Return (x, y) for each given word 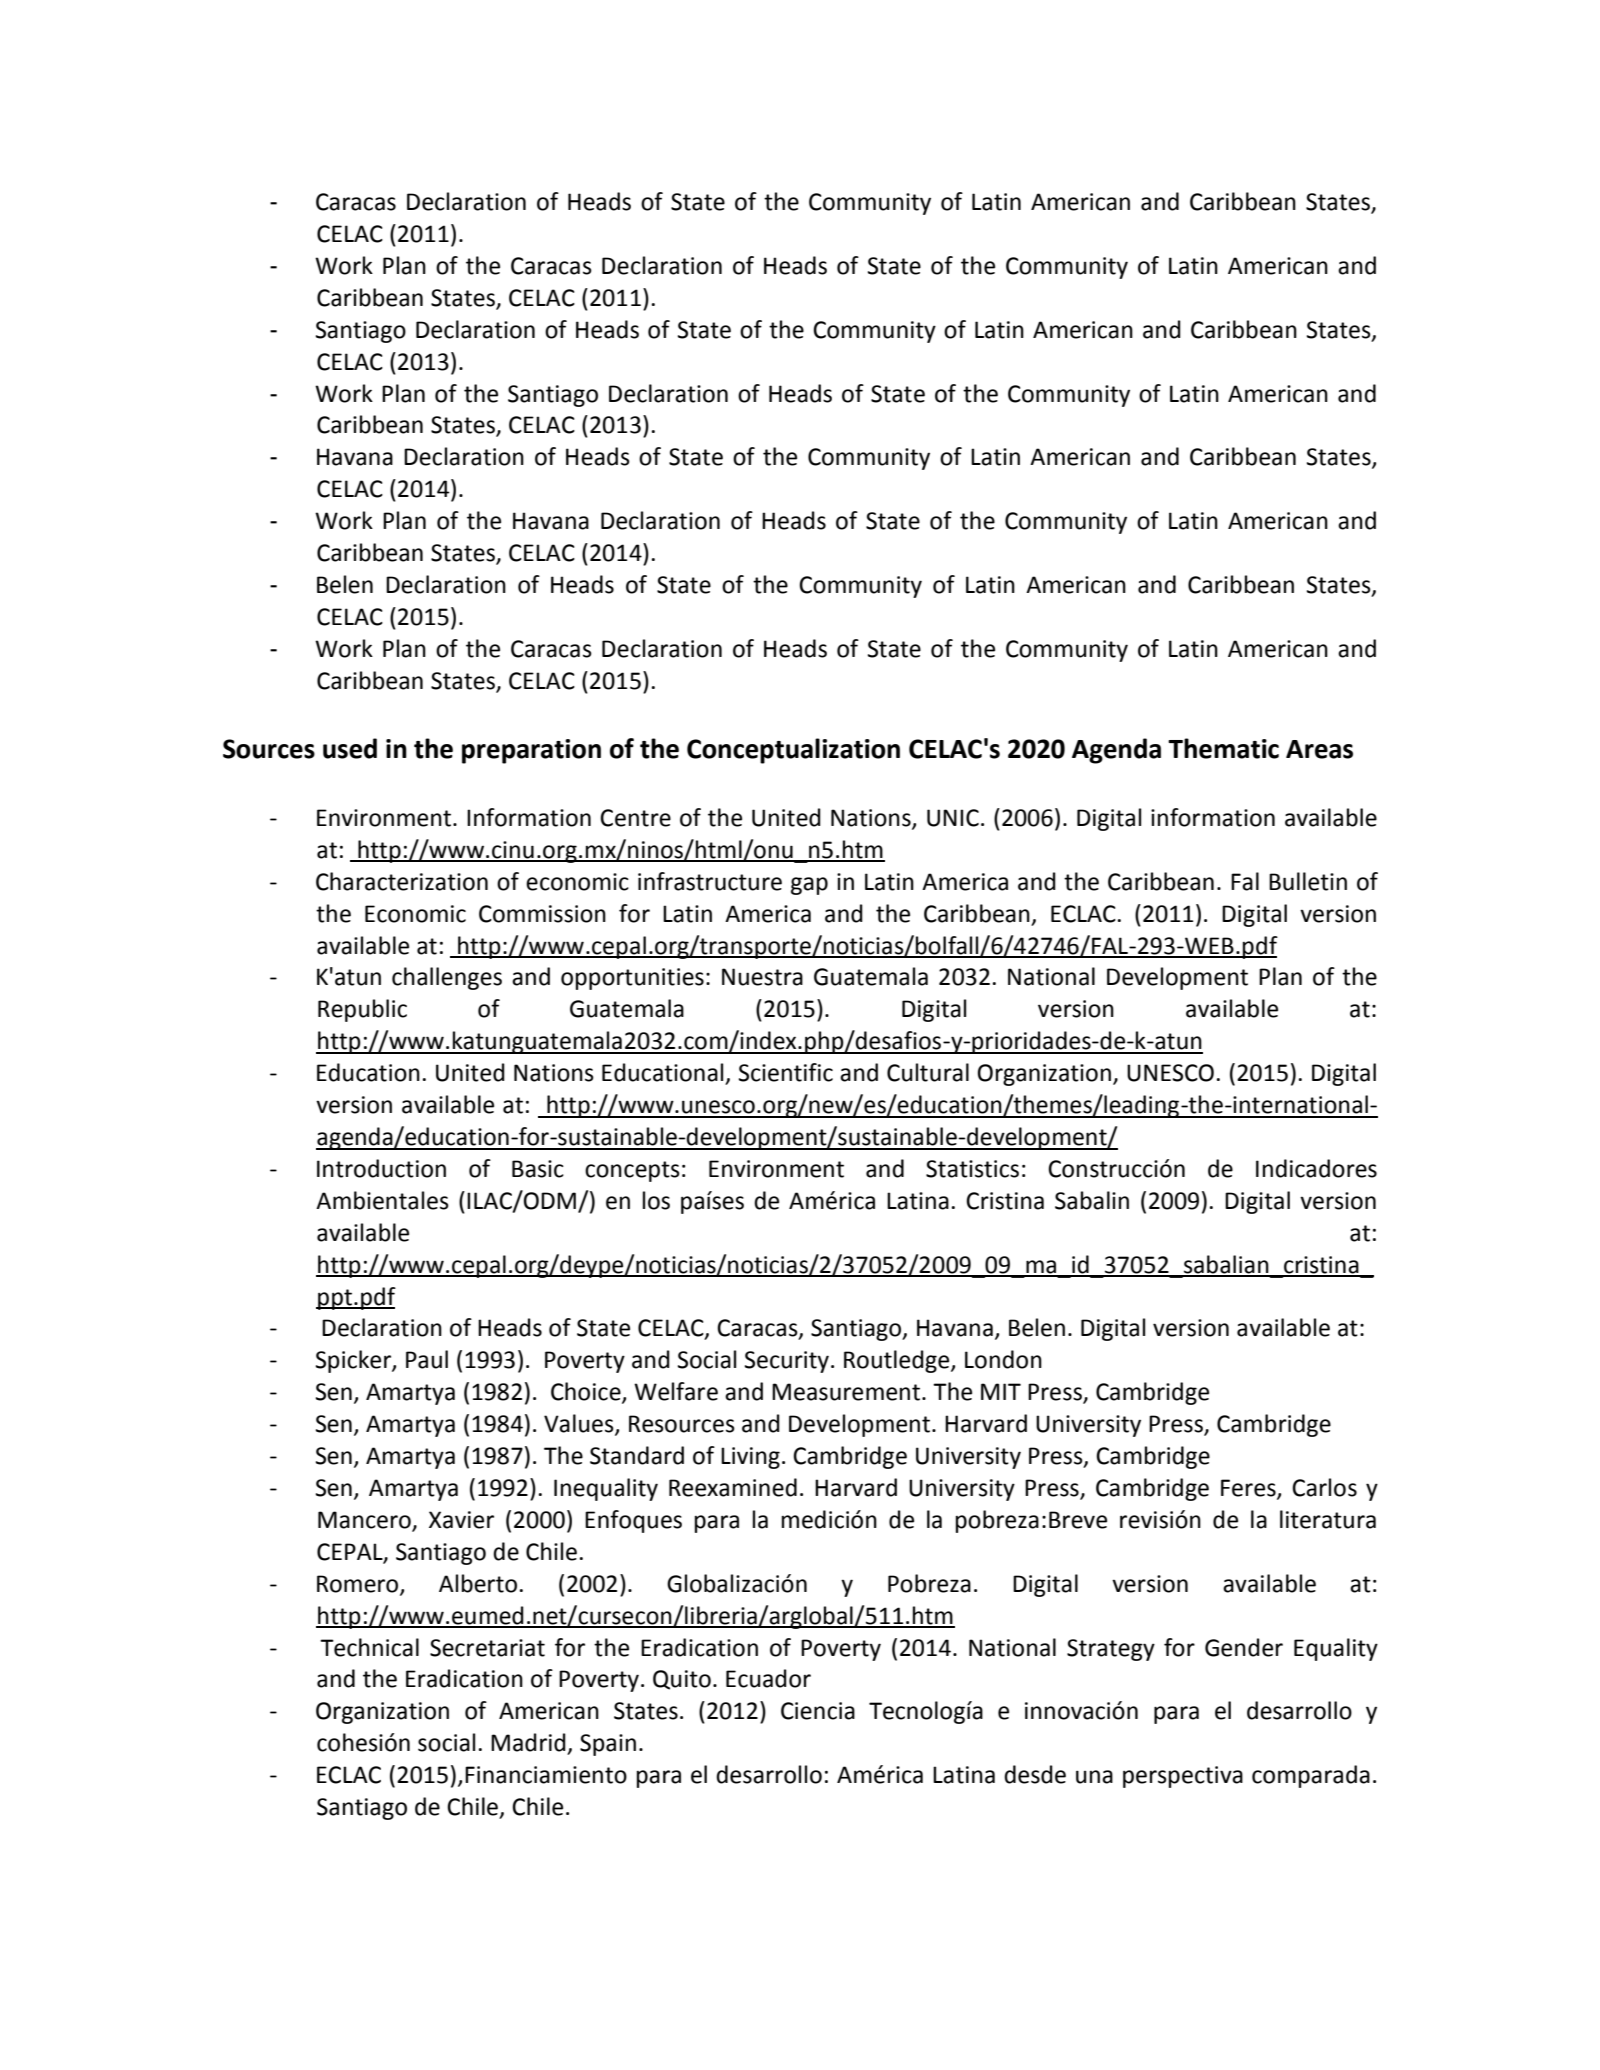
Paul (427, 1359)
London (1003, 1359)
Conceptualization (793, 751)
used (350, 748)
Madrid (528, 1742)
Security (787, 1362)
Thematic (1223, 748)
